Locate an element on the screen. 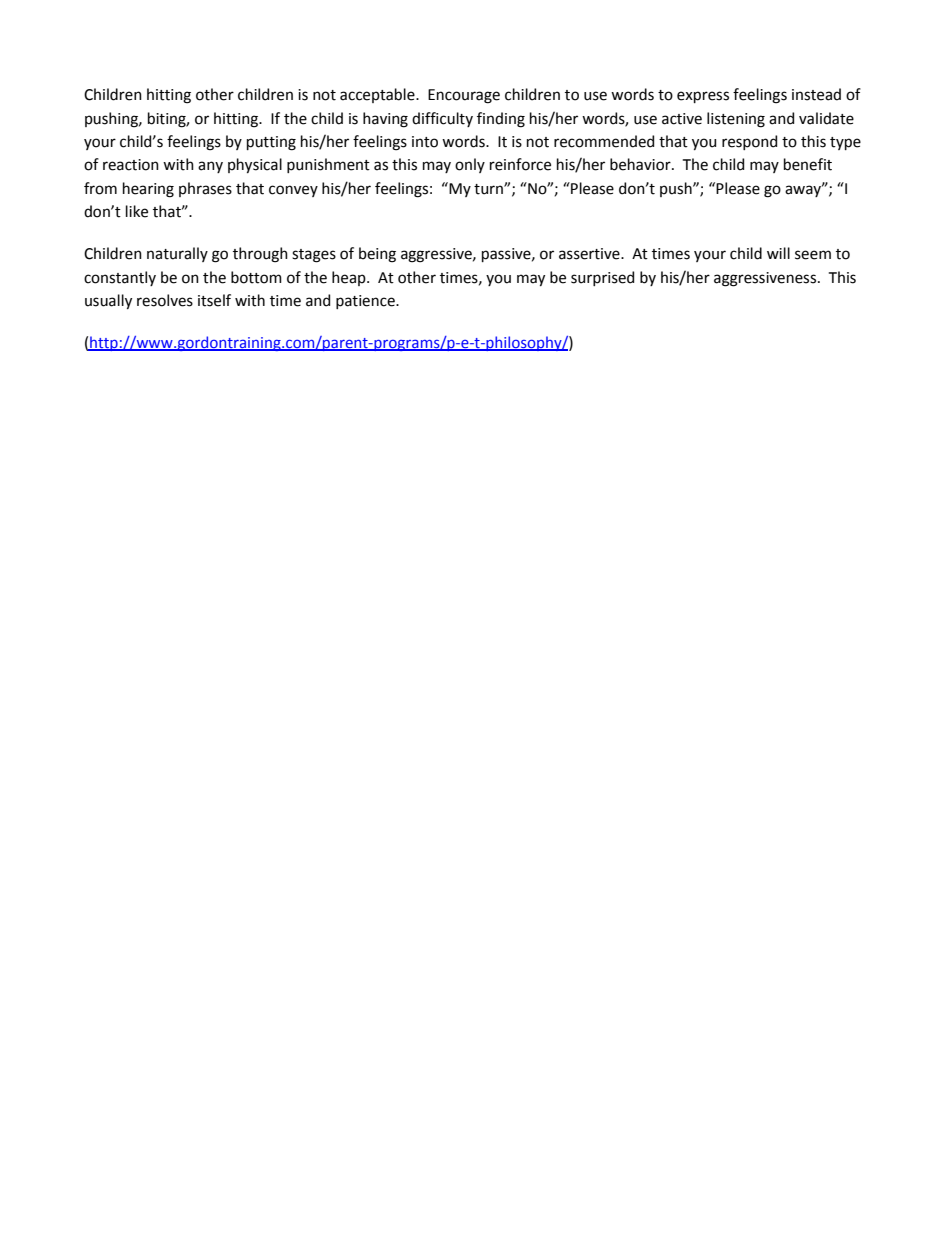  like is located at coordinates (137, 211).
